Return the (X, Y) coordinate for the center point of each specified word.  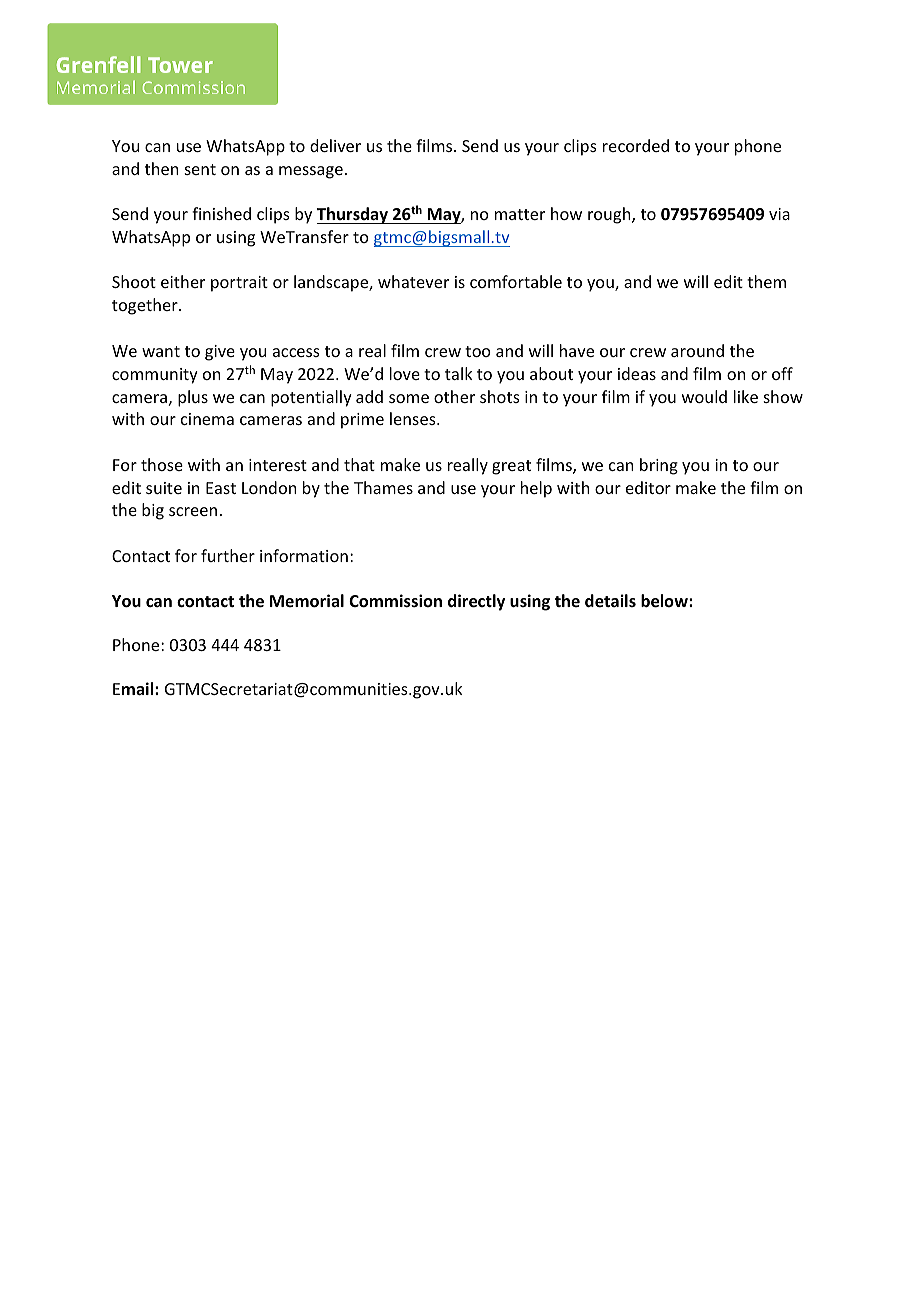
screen (193, 511)
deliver (335, 145)
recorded (636, 145)
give (220, 353)
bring (659, 466)
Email (134, 688)
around (697, 350)
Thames (383, 487)
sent (200, 169)
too (478, 351)
